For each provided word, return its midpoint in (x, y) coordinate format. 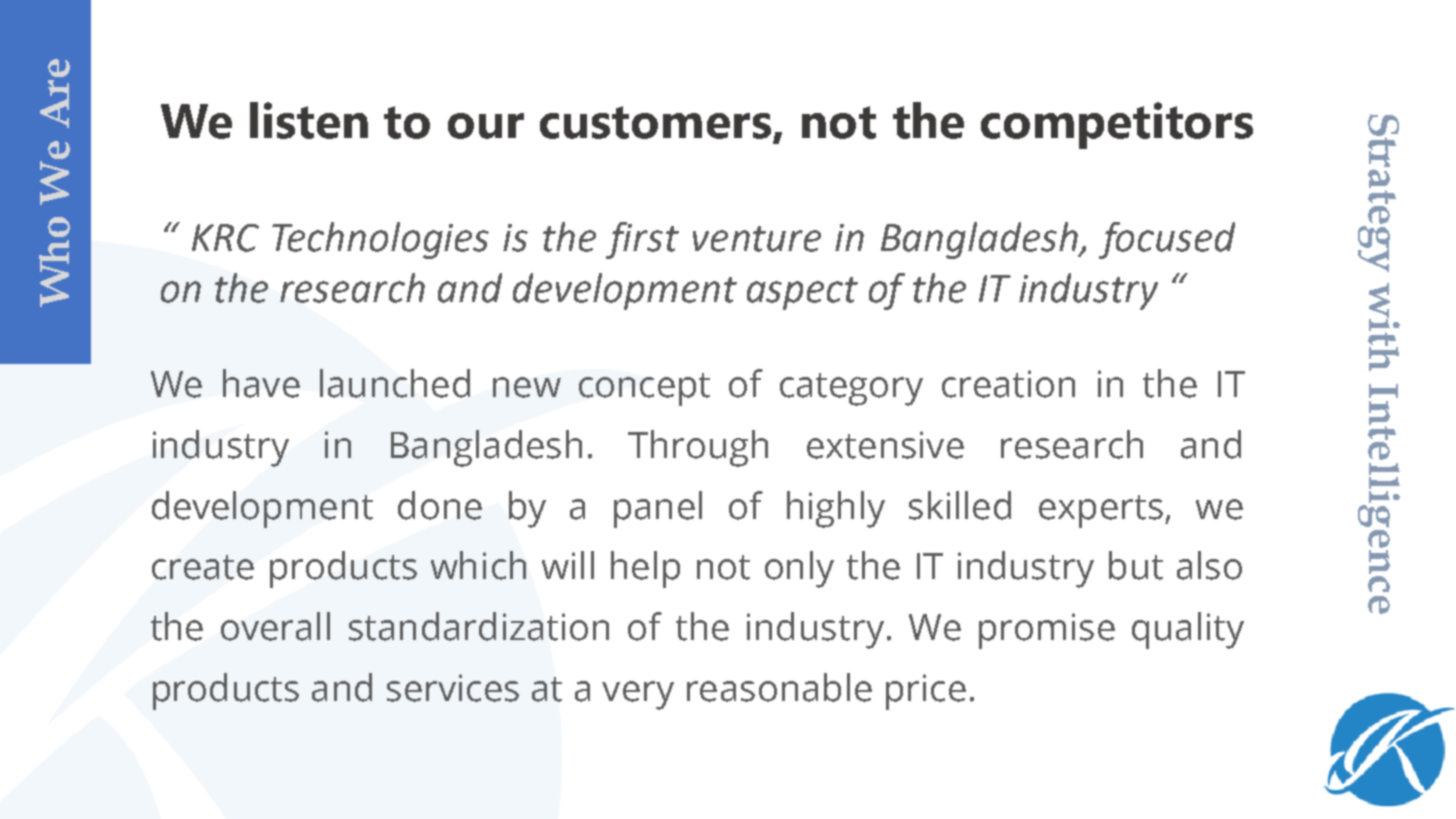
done (440, 505)
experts (1101, 511)
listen (309, 120)
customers (655, 122)
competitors (1117, 125)
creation (1008, 384)
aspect (802, 293)
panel (658, 509)
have (261, 383)
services (453, 688)
